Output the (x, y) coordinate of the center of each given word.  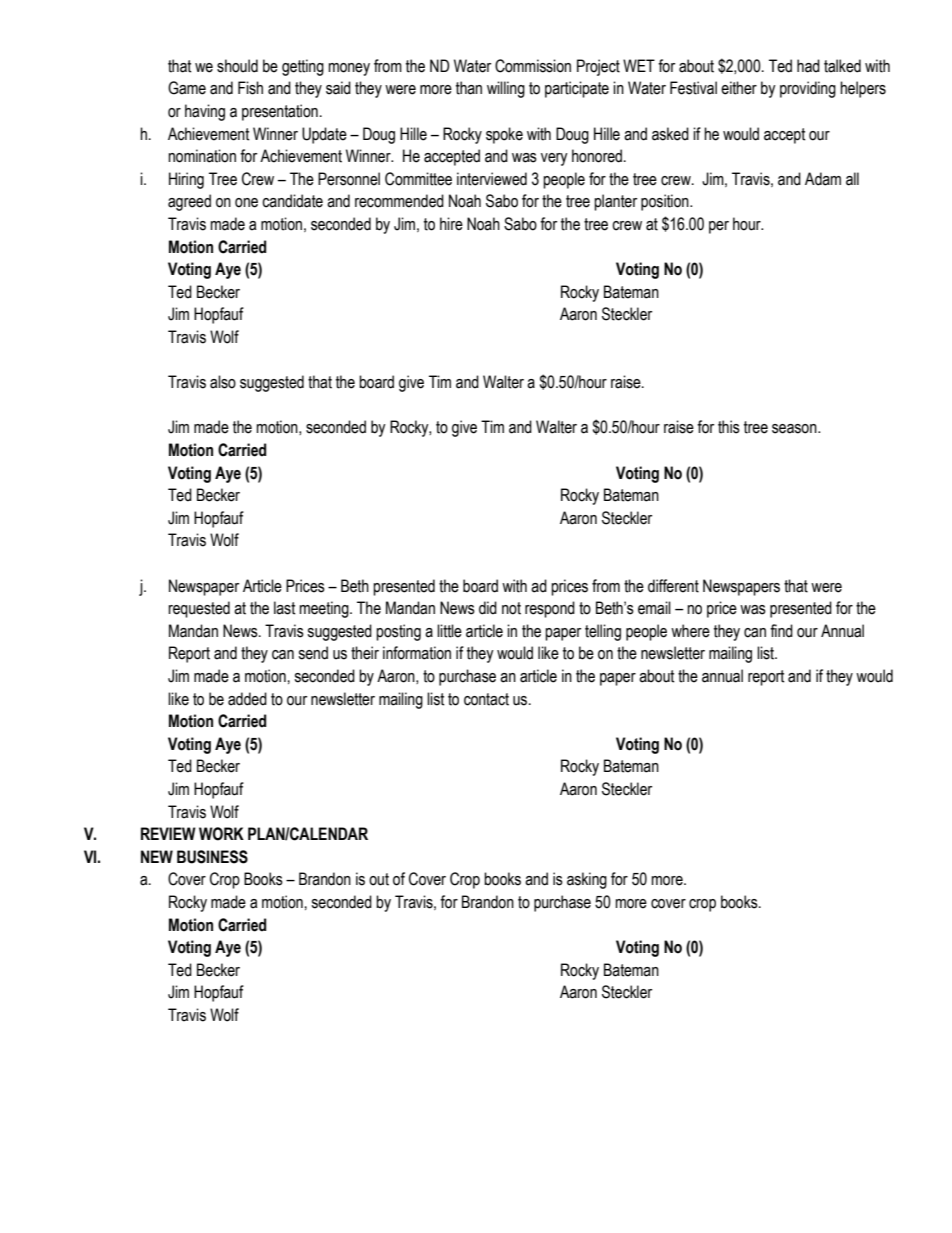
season (795, 429)
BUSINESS (212, 857)
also (223, 382)
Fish (250, 88)
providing (808, 89)
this (729, 427)
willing (506, 89)
